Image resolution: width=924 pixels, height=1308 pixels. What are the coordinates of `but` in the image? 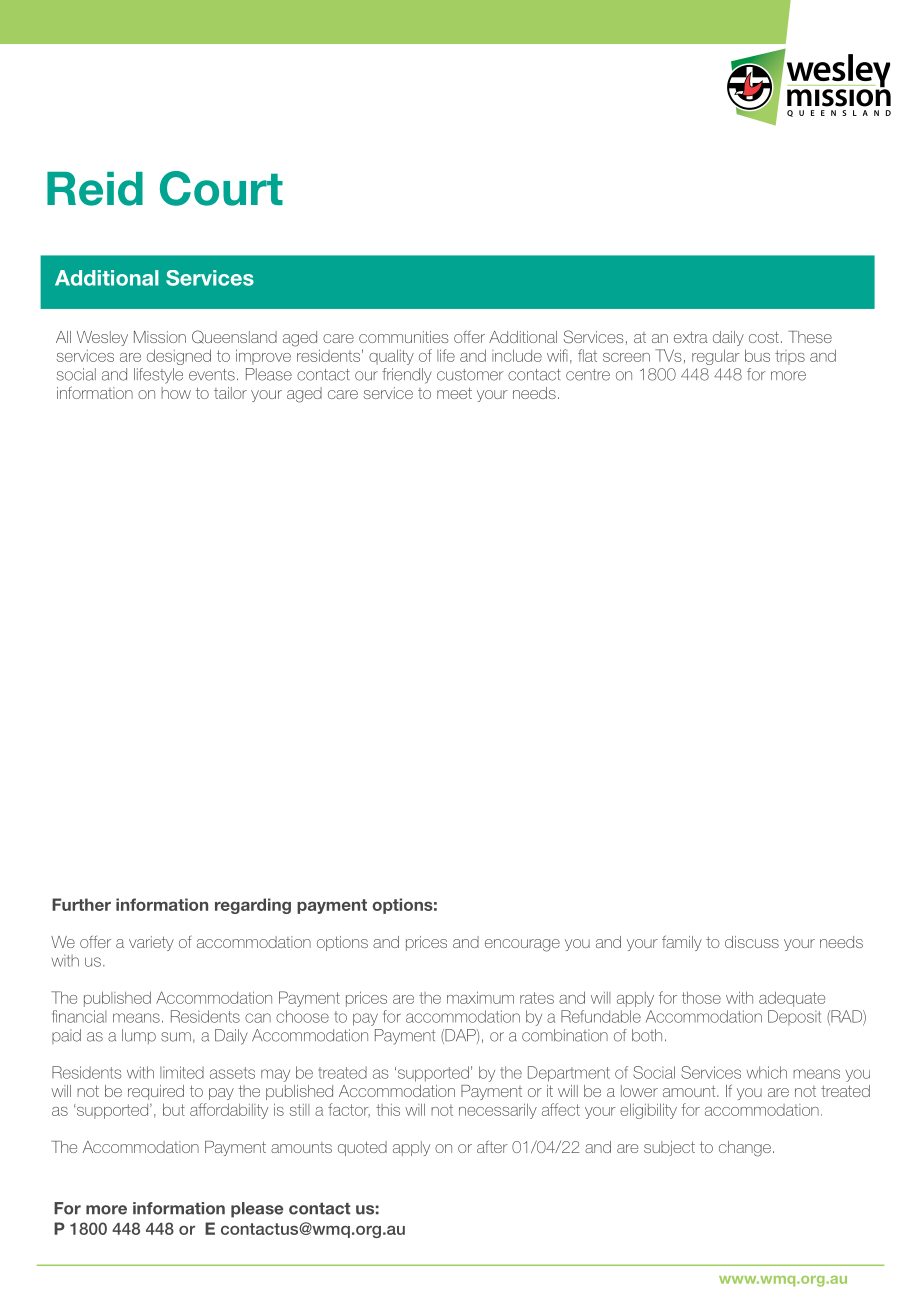 It's located at (174, 1109).
